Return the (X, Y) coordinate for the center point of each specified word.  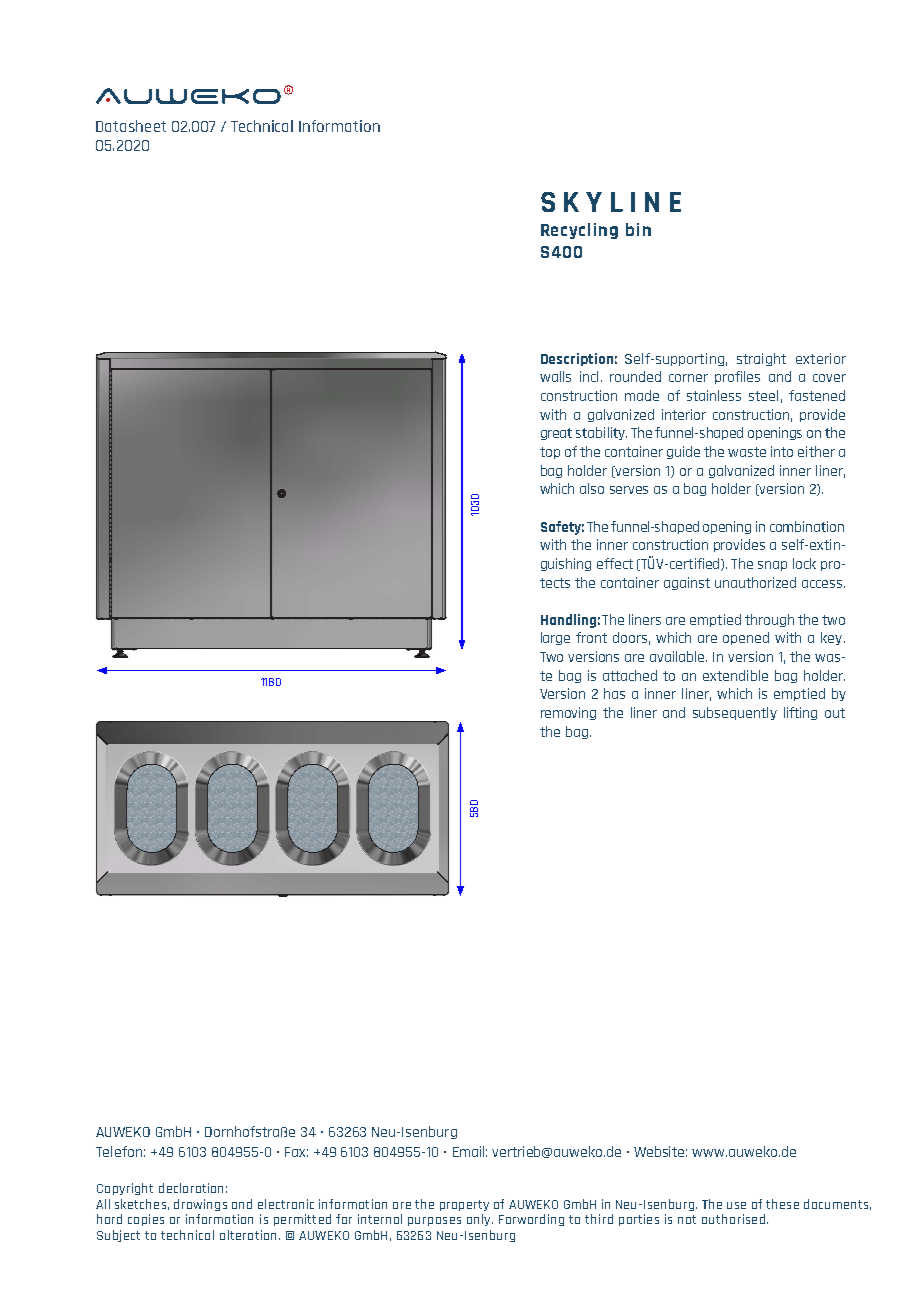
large (555, 638)
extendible (735, 675)
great (556, 434)
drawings (200, 1205)
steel (763, 395)
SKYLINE (611, 202)
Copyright (125, 1189)
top (550, 453)
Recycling (579, 231)
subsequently (735, 713)
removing (568, 713)
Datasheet (131, 126)
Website (660, 1151)
